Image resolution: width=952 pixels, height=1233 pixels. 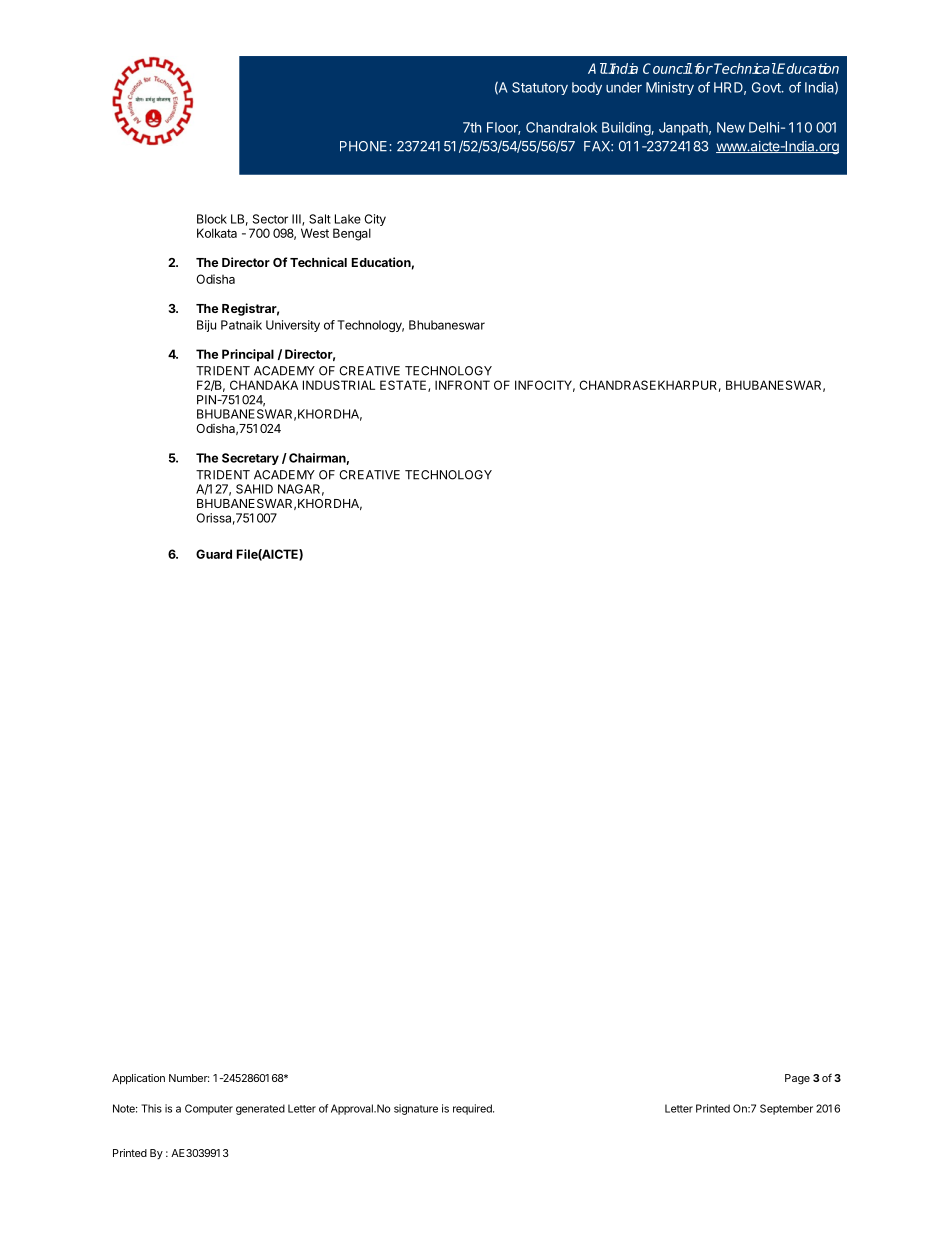 What do you see at coordinates (540, 88) in the page?
I see `Statutory` at bounding box center [540, 88].
